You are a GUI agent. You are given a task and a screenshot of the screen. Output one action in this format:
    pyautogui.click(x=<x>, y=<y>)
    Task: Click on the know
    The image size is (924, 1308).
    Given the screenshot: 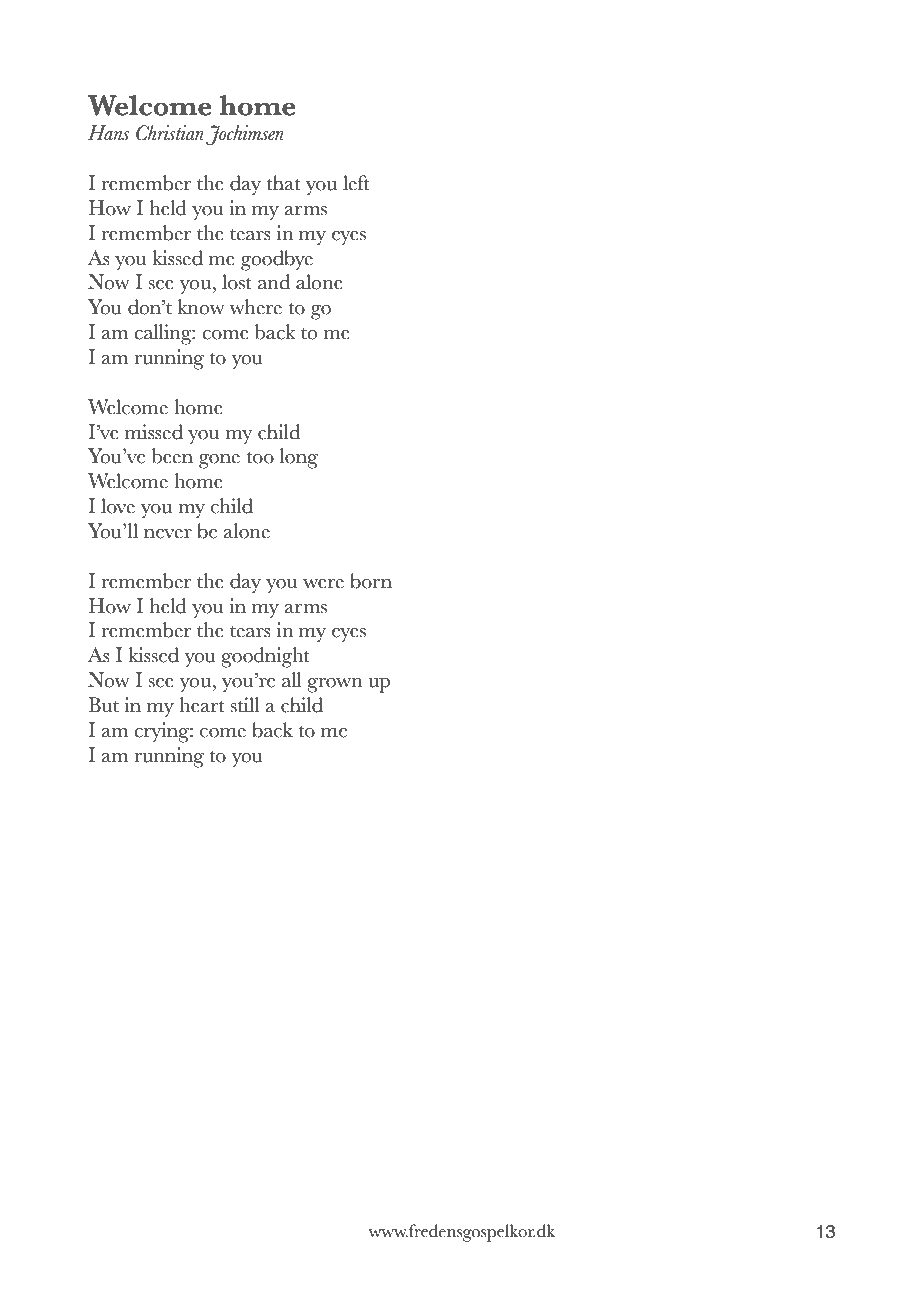 What is the action you would take?
    pyautogui.click(x=201, y=307)
